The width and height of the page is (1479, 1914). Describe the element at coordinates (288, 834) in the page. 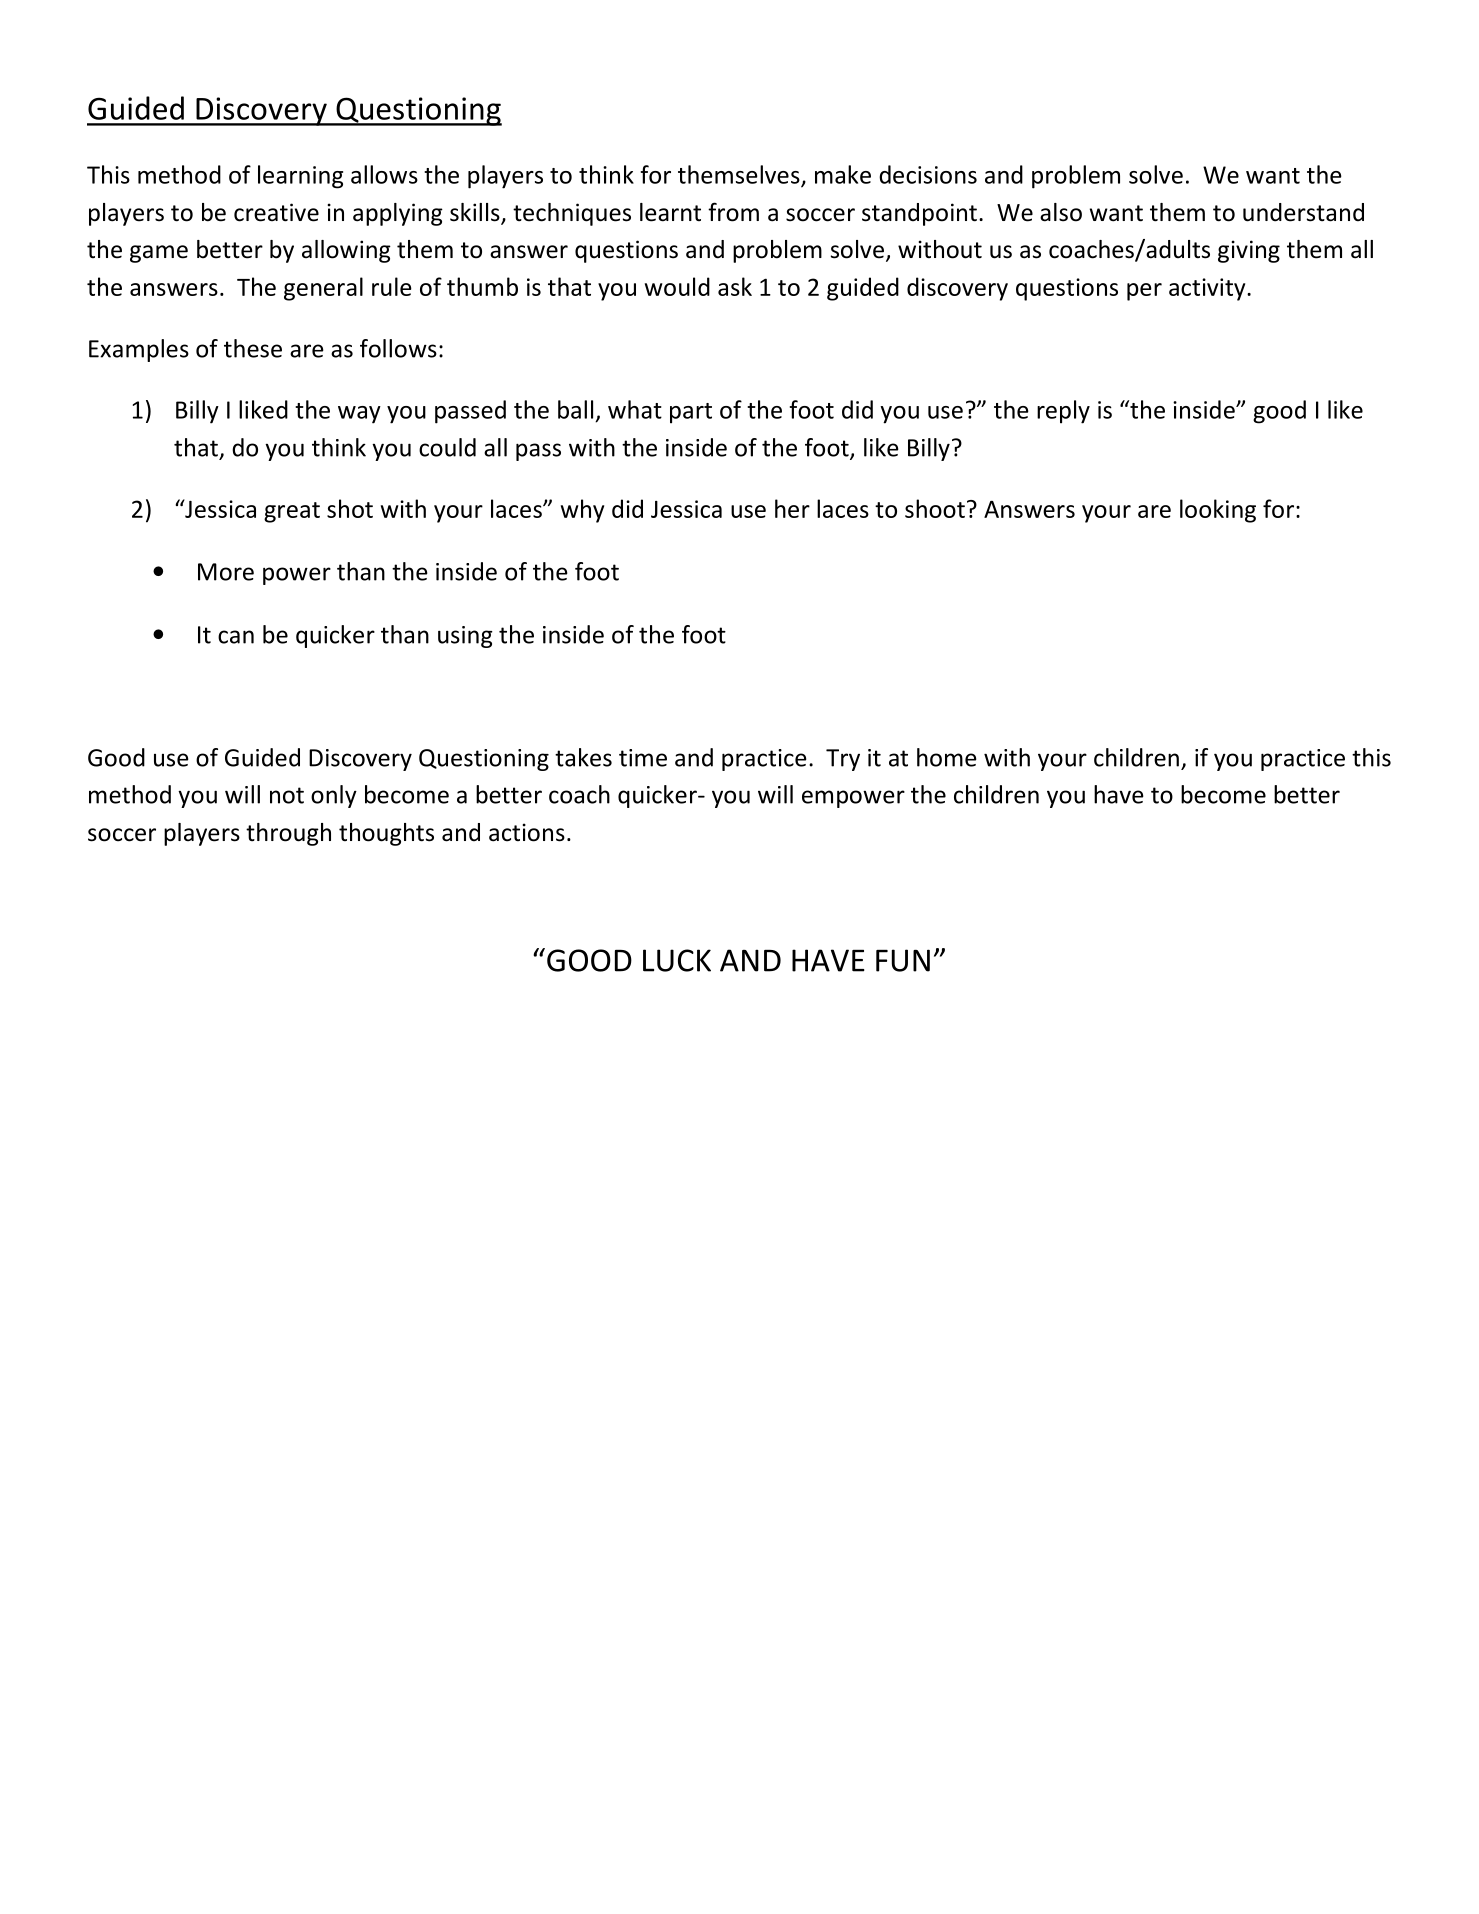

I see `through` at that location.
